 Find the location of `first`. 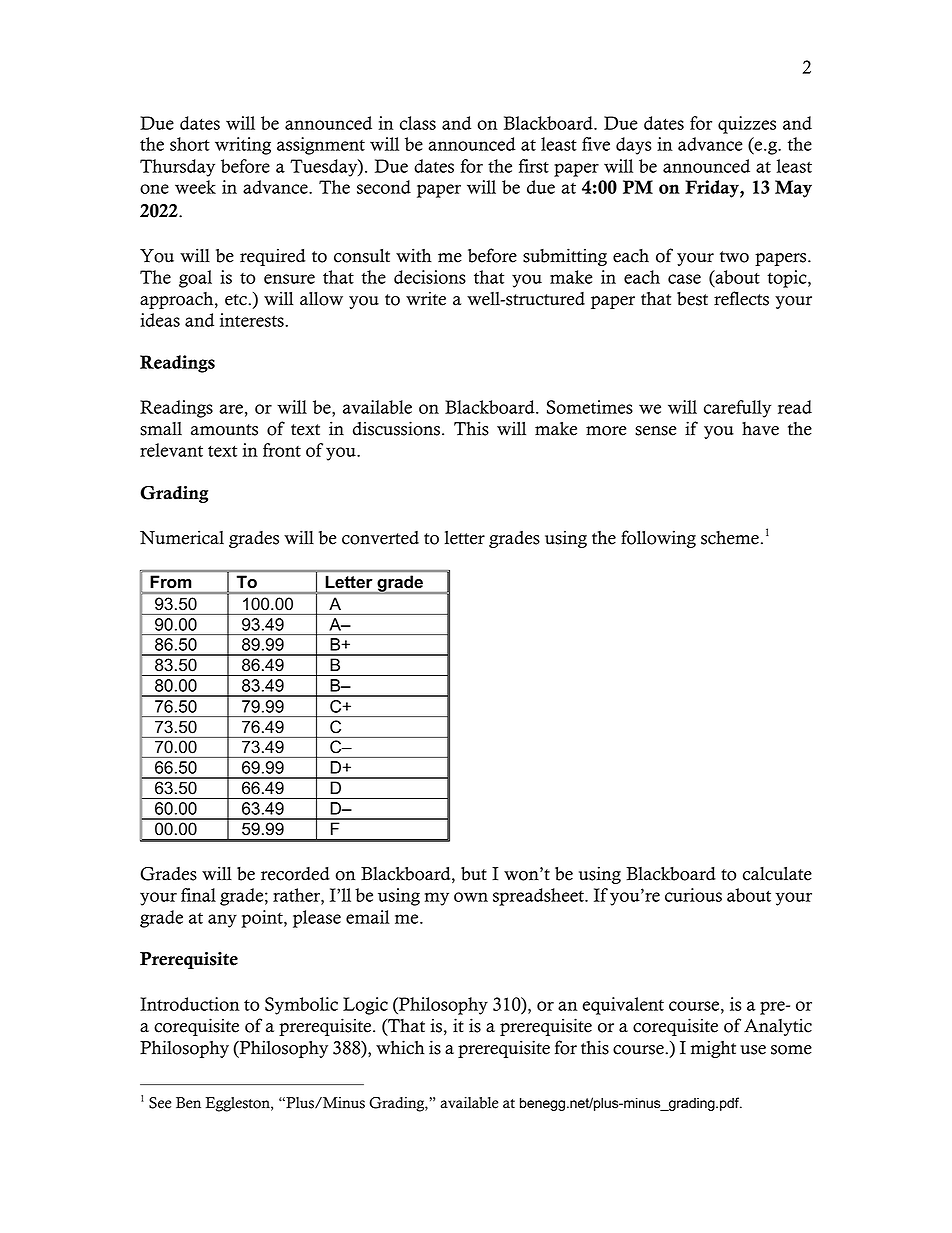

first is located at coordinates (534, 166).
